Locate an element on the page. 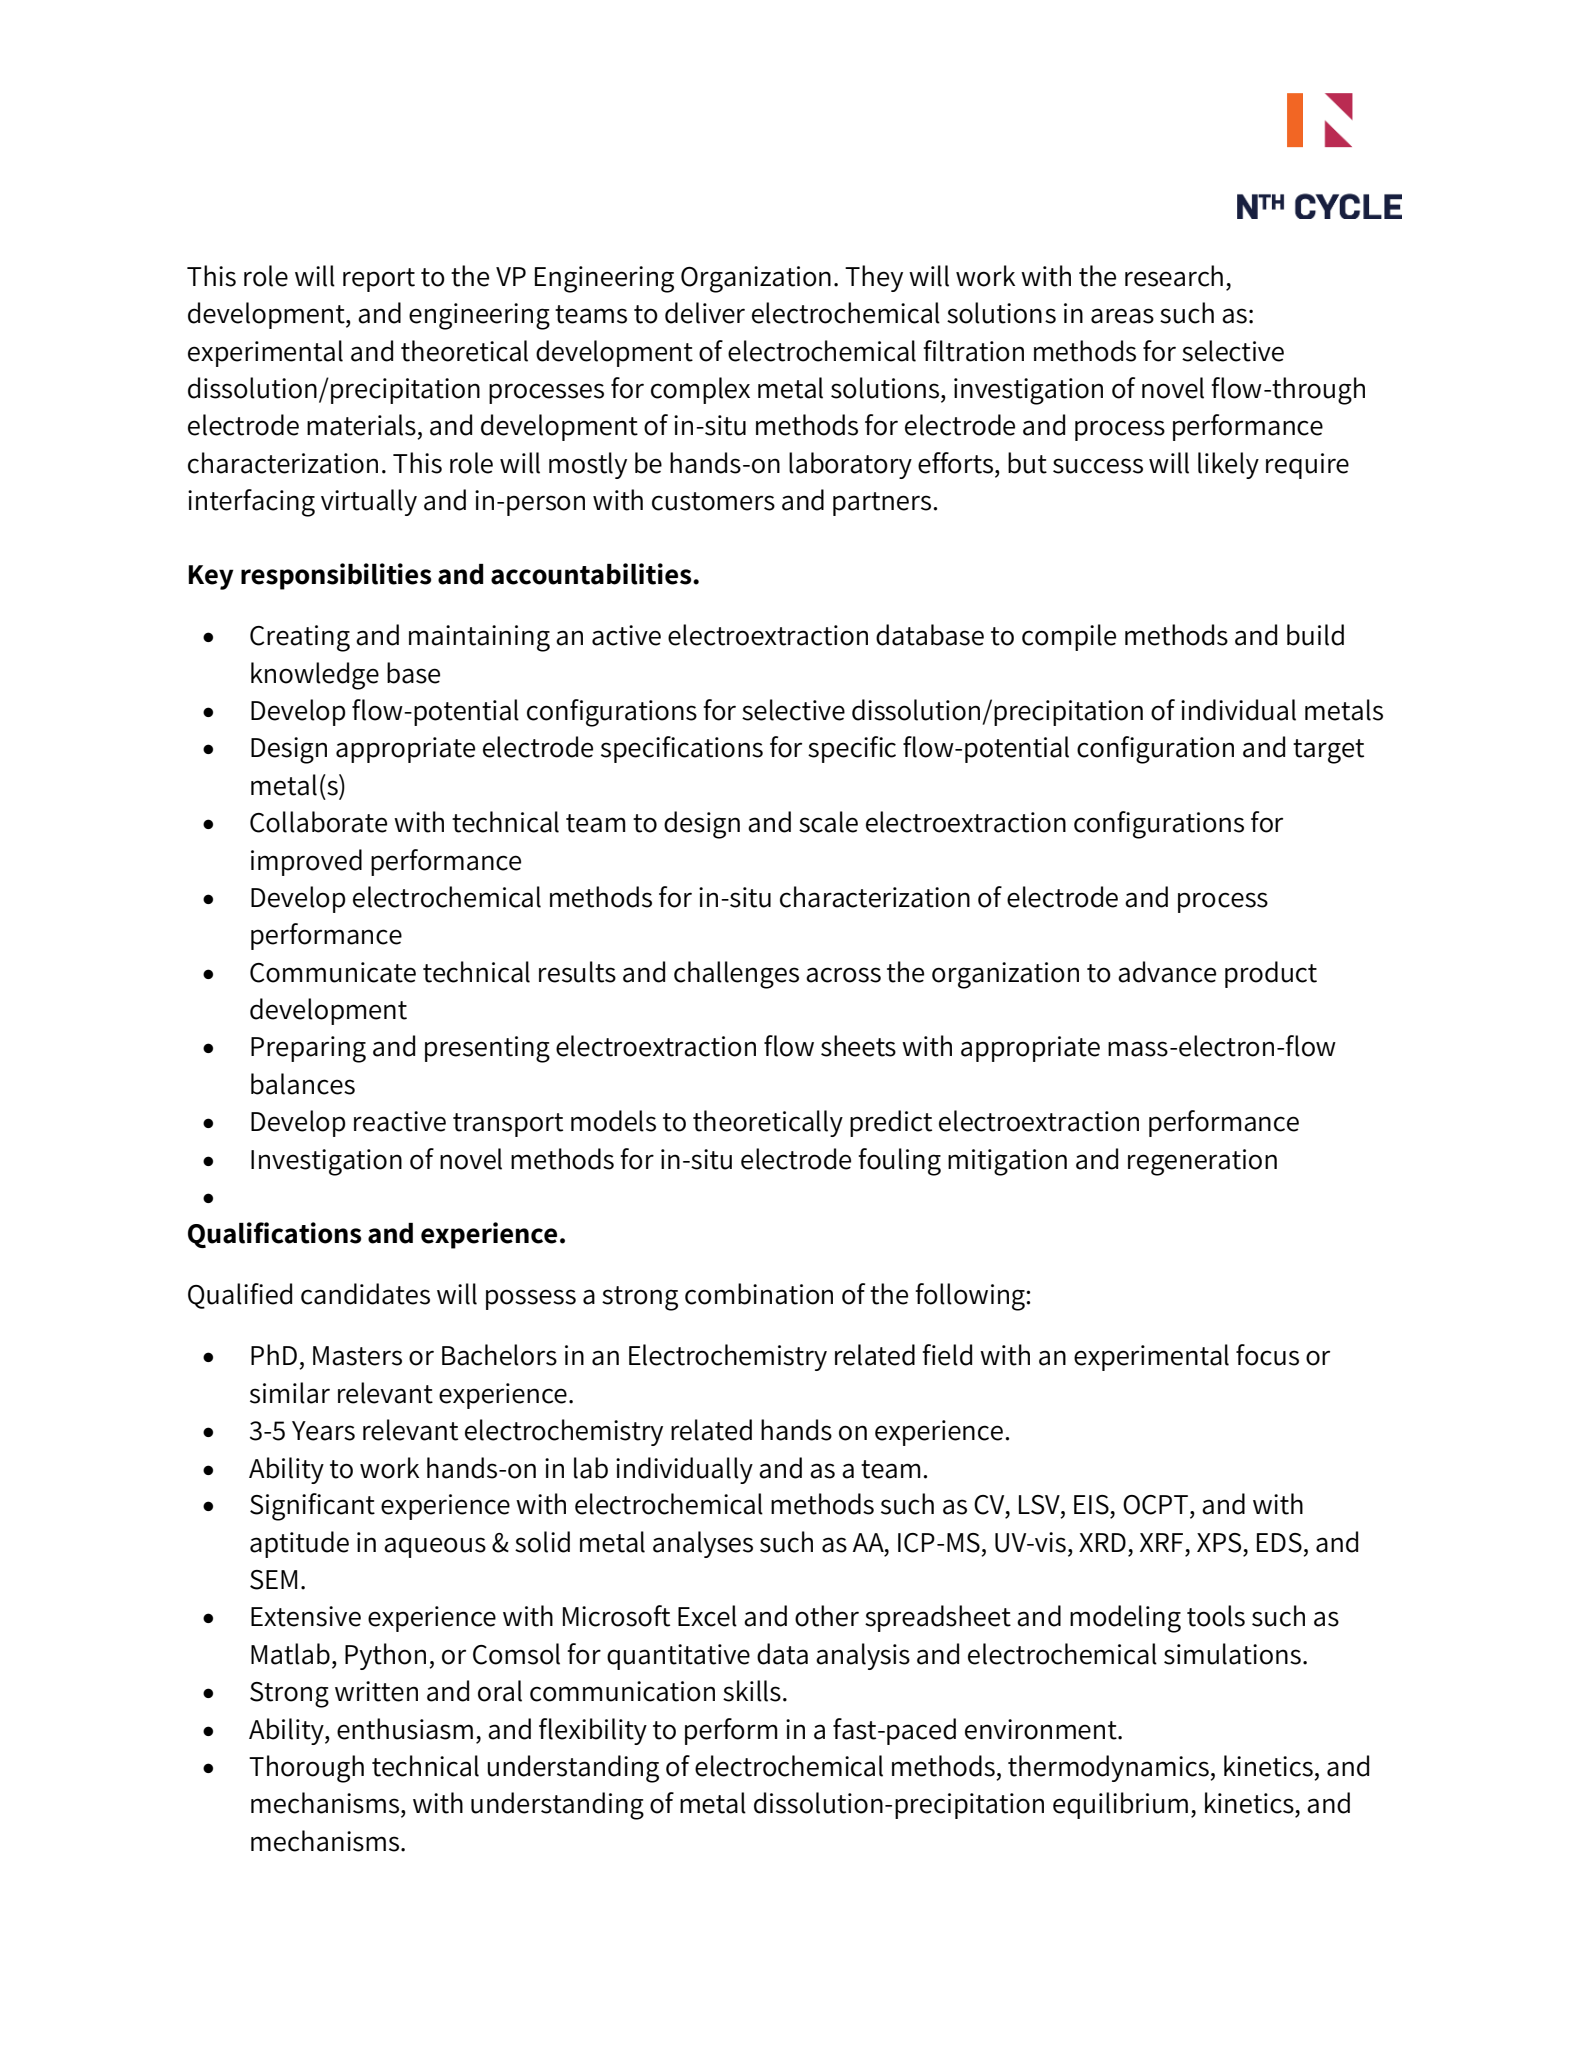 This page has width=1588, height=2055. Preparing is located at coordinates (308, 1049).
